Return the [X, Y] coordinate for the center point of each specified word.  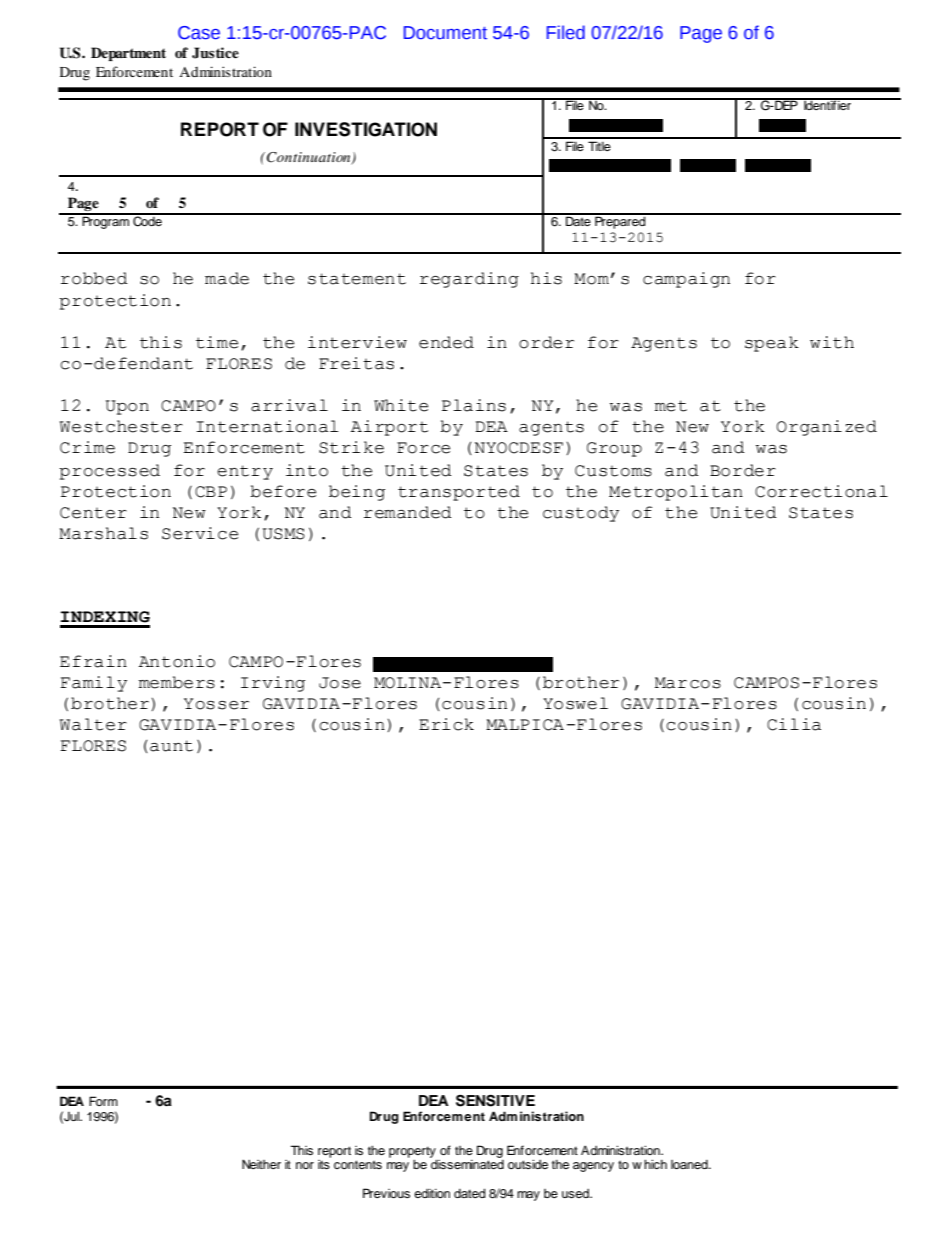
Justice [215, 53]
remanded [408, 512]
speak [772, 344]
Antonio [177, 661]
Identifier [827, 104]
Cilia [794, 724]
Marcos [688, 683]
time [217, 342]
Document [445, 33]
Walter [93, 724]
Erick [446, 724]
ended [446, 342]
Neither [261, 1164]
